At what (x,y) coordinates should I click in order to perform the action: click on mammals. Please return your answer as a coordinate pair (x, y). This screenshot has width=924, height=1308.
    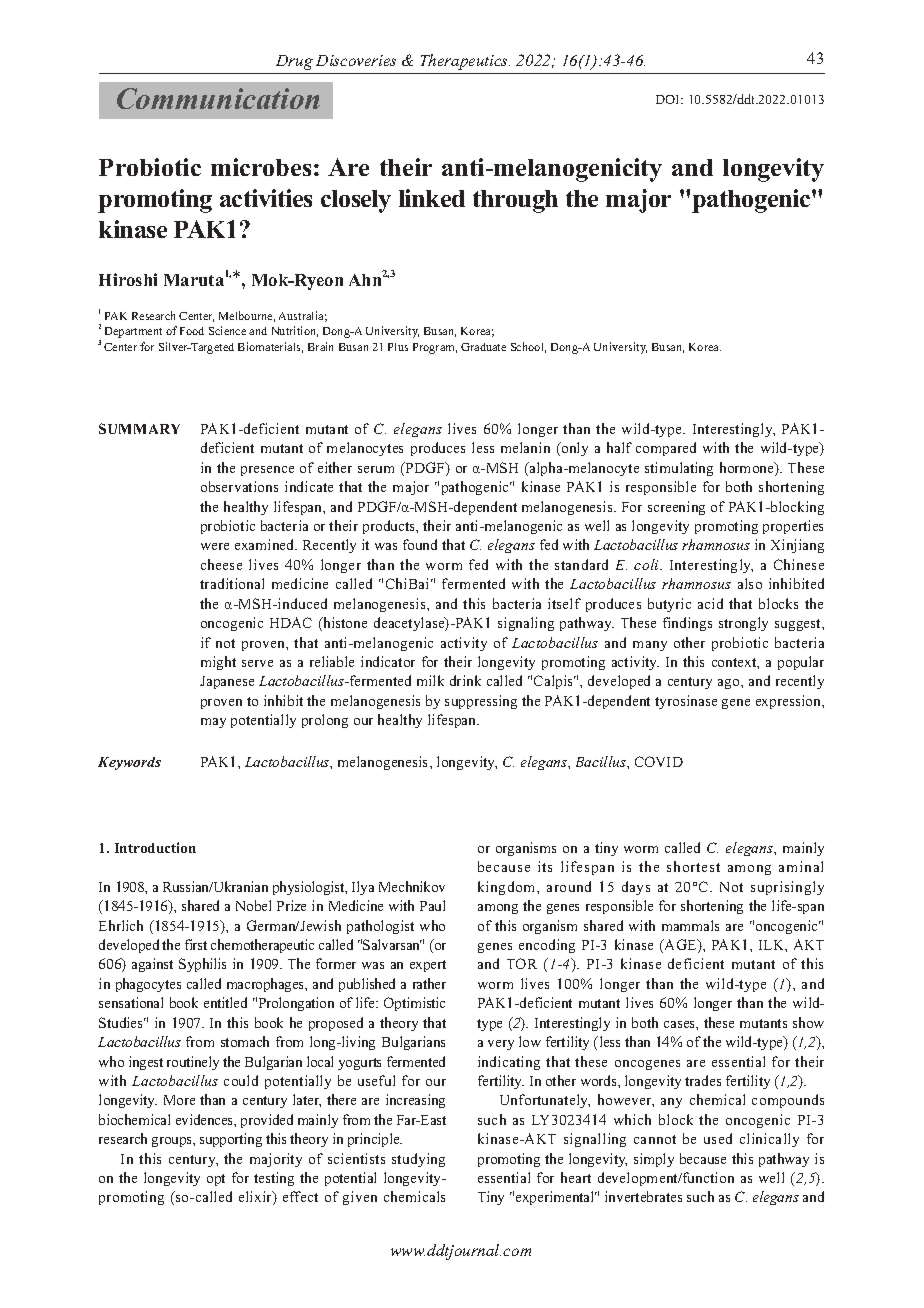
    Looking at the image, I should click on (690, 925).
